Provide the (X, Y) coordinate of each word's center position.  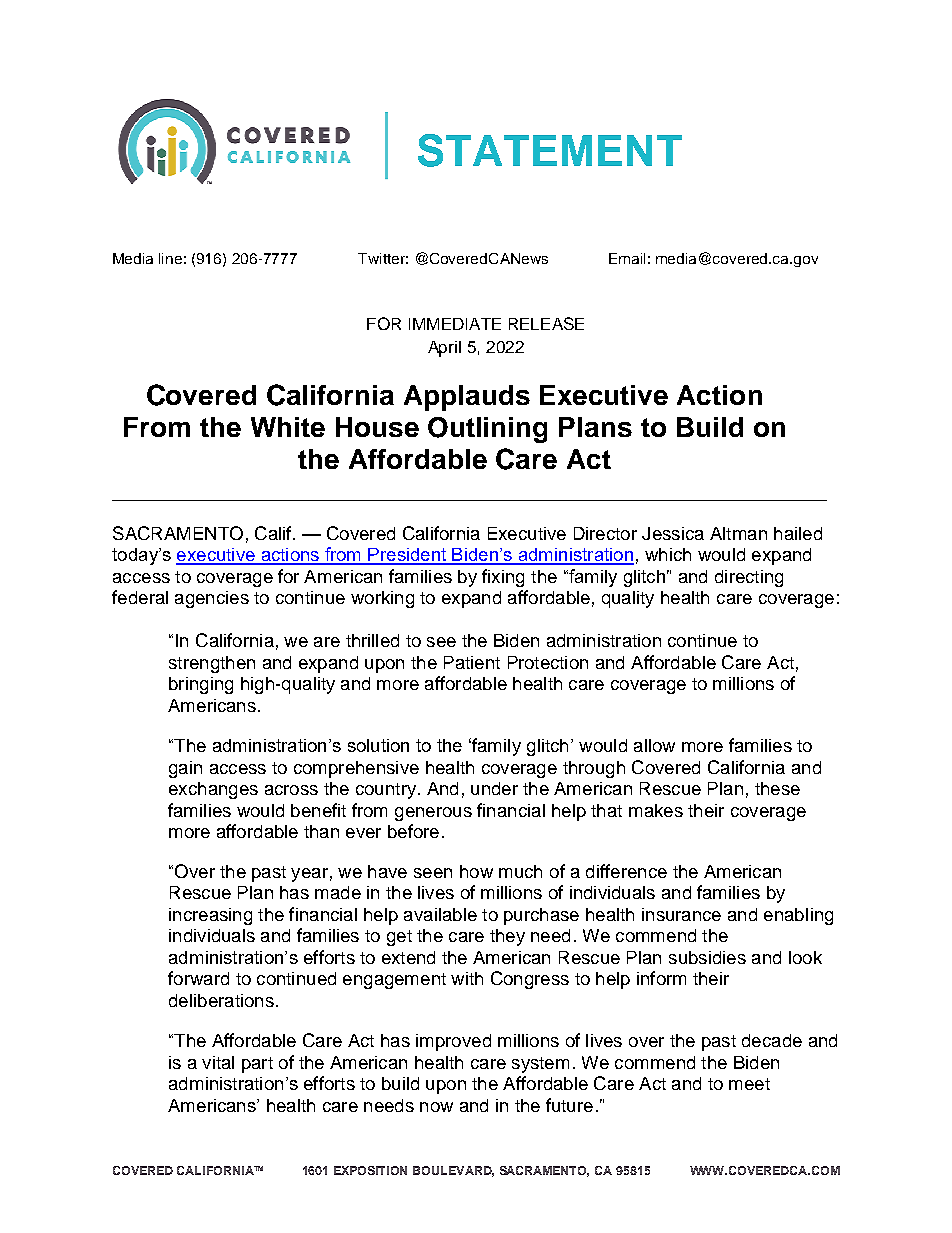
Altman (738, 533)
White (288, 427)
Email (627, 258)
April (444, 349)
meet (749, 1084)
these (777, 788)
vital (218, 1062)
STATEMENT (550, 150)
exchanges (213, 790)
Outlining (487, 430)
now (436, 1107)
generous (433, 814)
